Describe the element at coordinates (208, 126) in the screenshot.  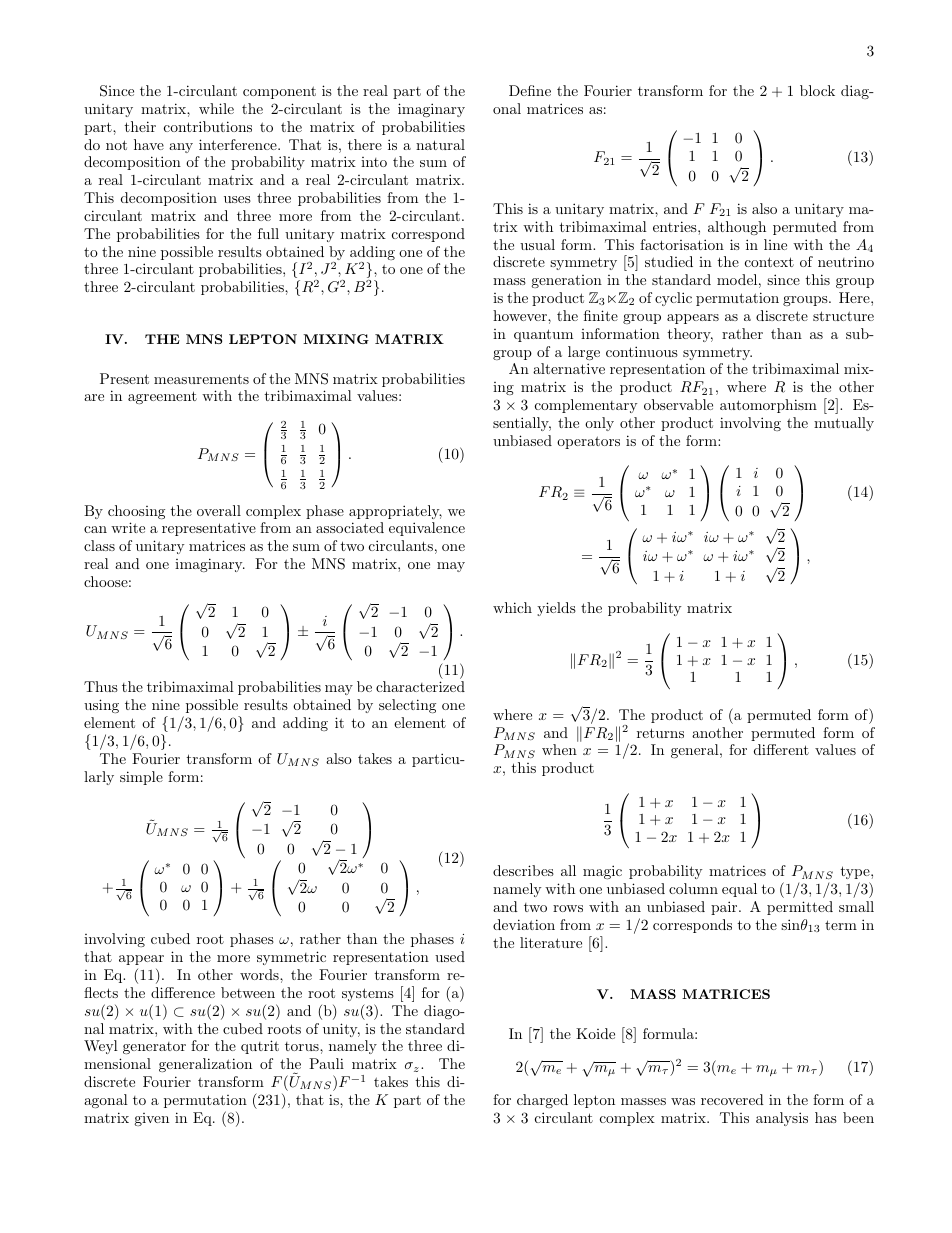
I see `contributions` at that location.
